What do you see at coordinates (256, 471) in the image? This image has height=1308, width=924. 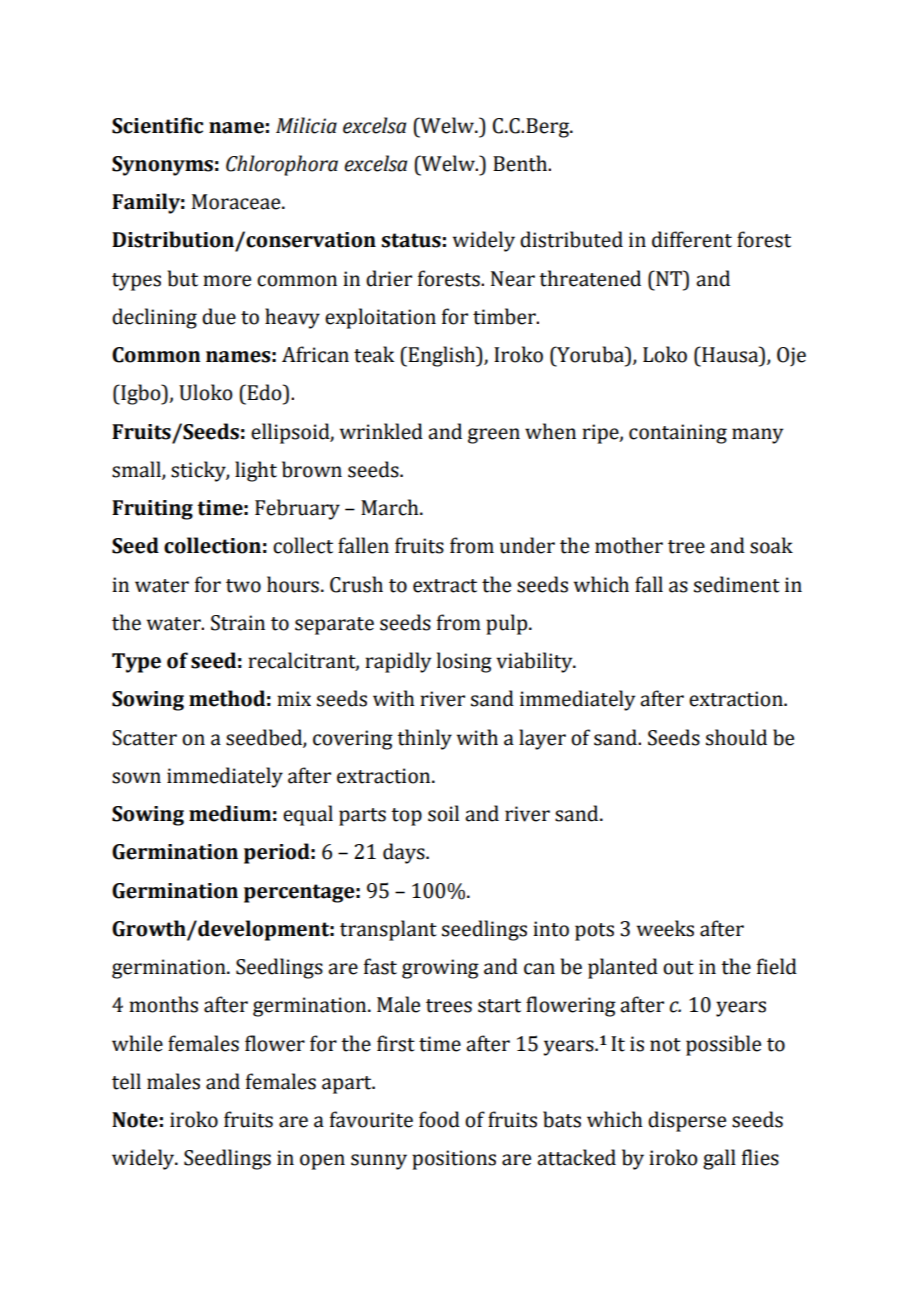 I see `light` at bounding box center [256, 471].
